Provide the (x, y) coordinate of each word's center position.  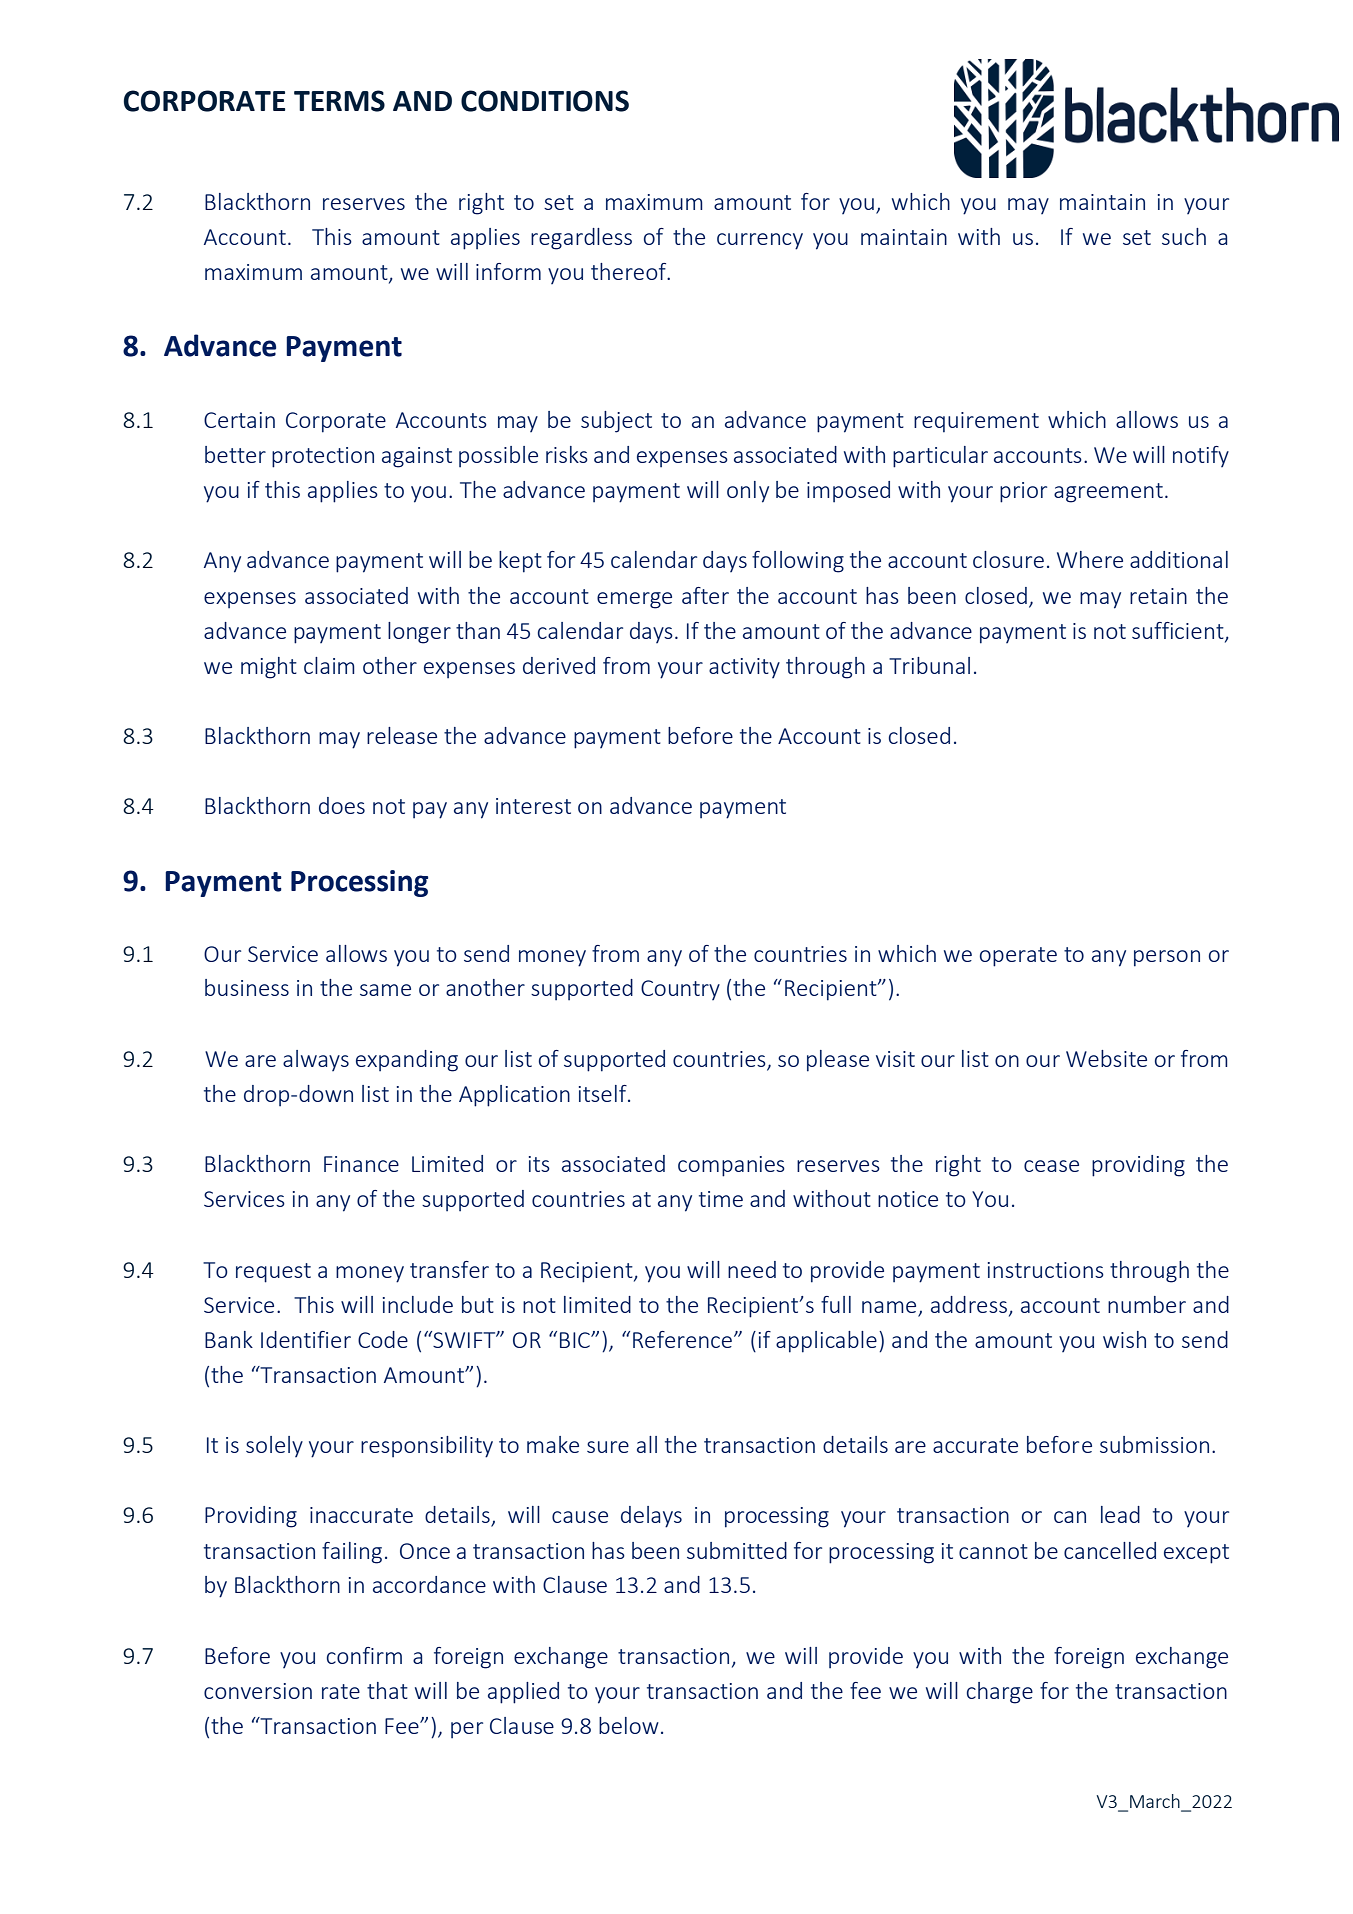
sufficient (1179, 632)
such (1184, 236)
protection (323, 457)
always (316, 1060)
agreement (1108, 493)
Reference (682, 1339)
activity (744, 668)
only (748, 492)
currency (760, 241)
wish (1124, 1339)
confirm (364, 1655)
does (342, 805)
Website (1106, 1058)
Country (680, 990)
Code (383, 1339)
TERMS (339, 101)
